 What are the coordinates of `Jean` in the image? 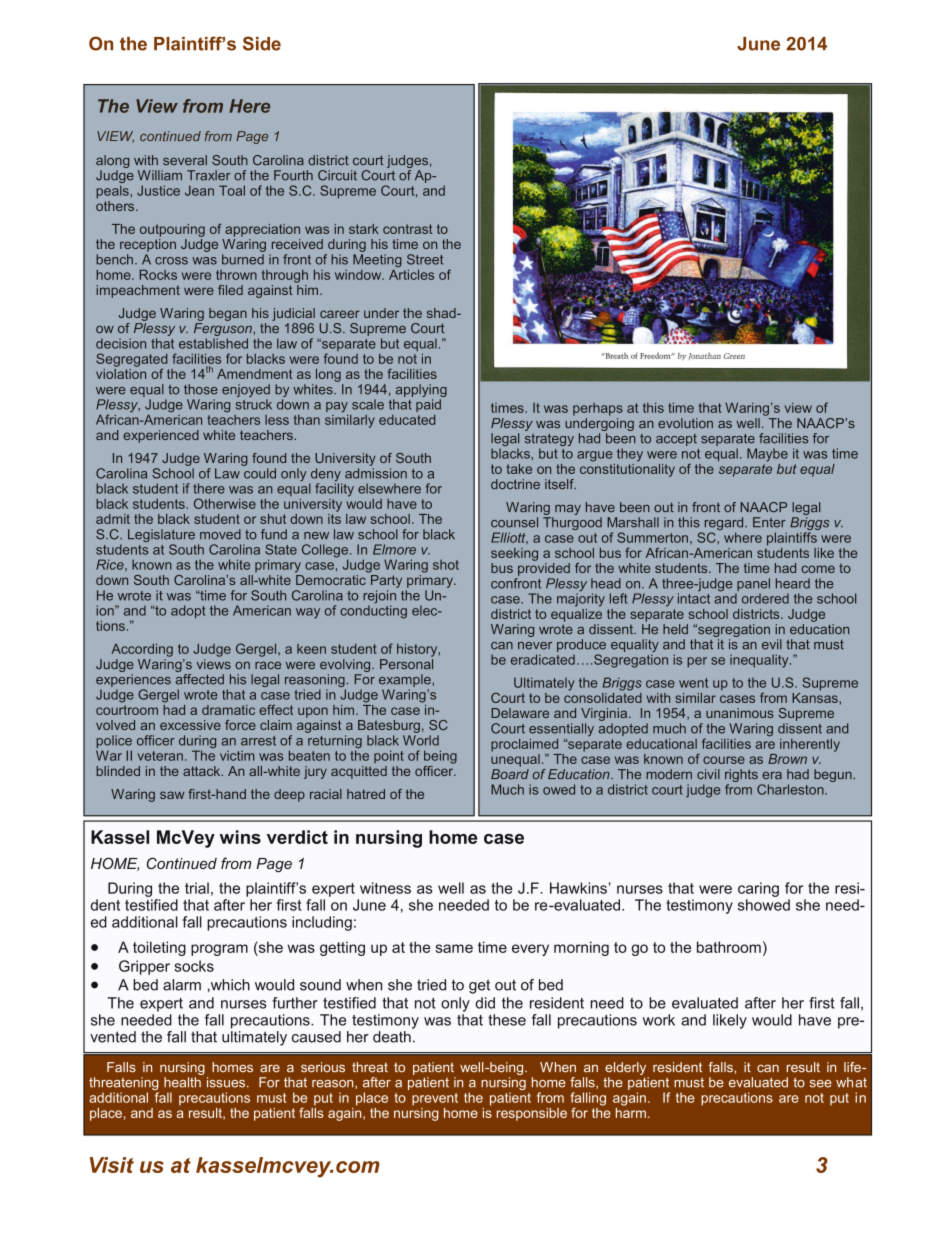 It's located at (199, 190).
